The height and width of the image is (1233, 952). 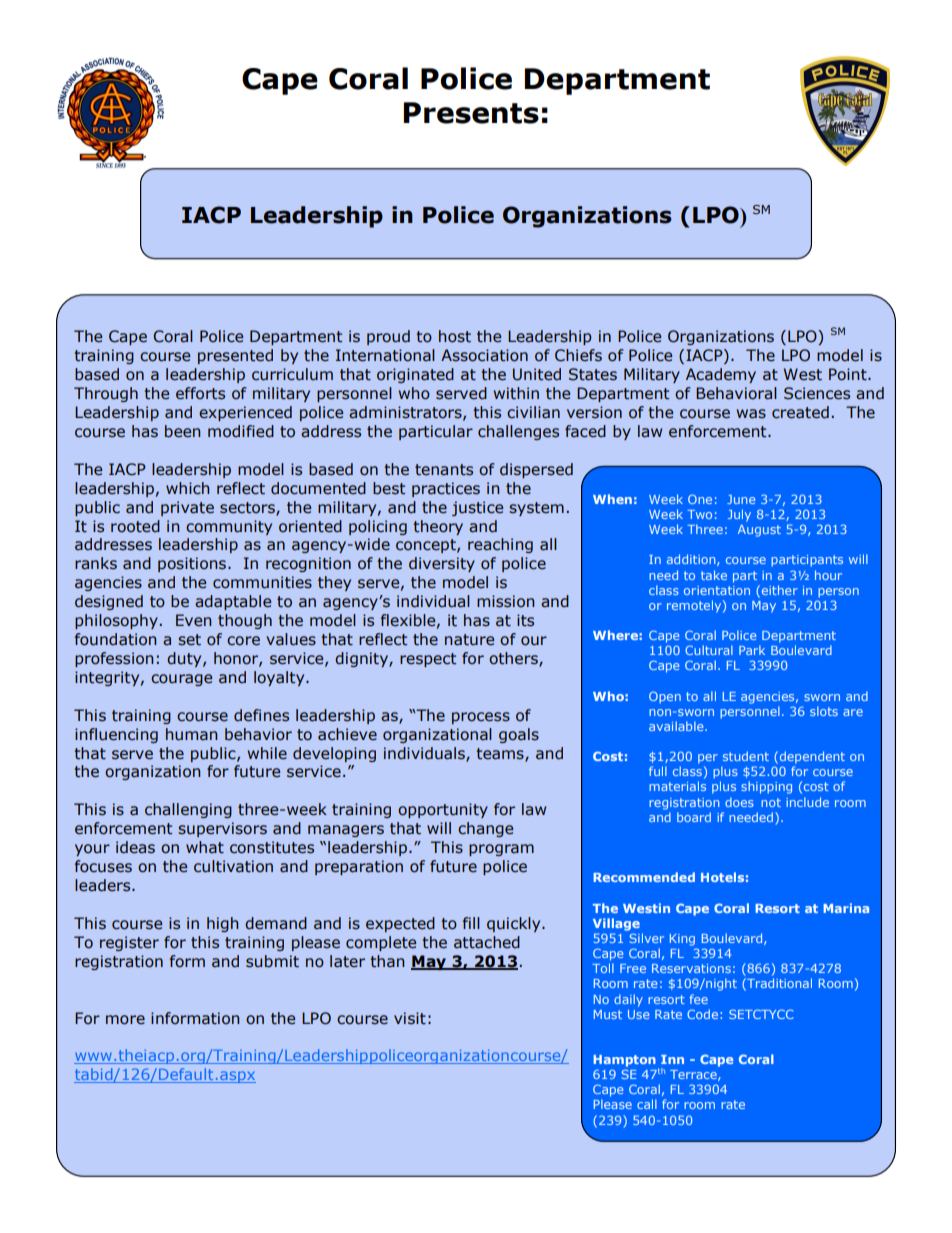 What do you see at coordinates (455, 336) in the image?
I see `host` at bounding box center [455, 336].
